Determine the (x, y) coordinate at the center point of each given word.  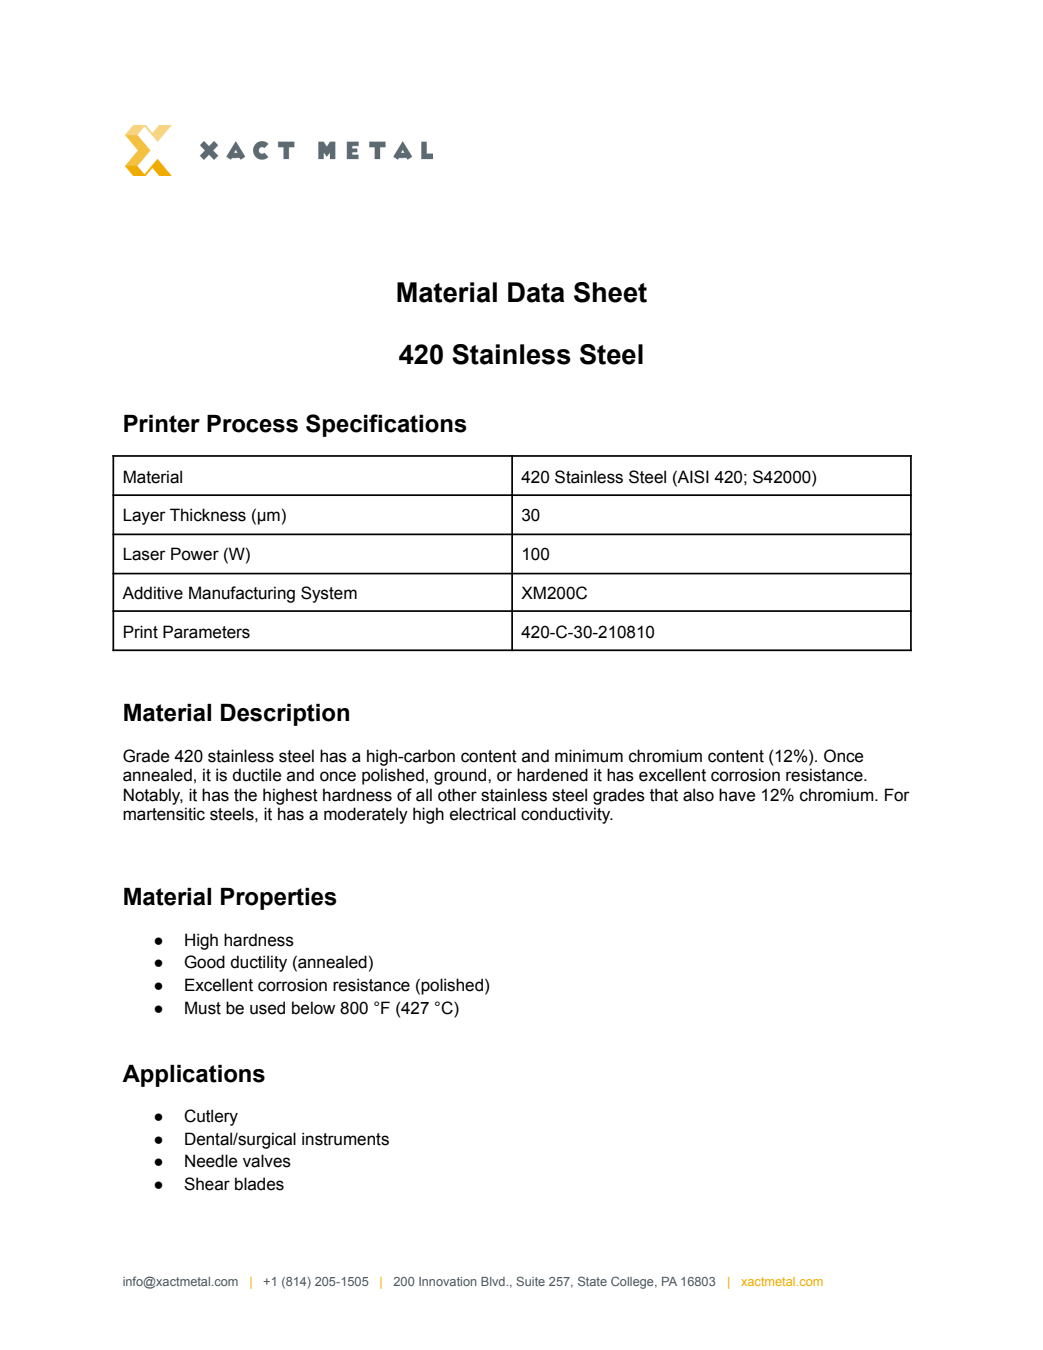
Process (252, 424)
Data (536, 292)
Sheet (610, 292)
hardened (552, 775)
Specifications (386, 425)
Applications (193, 1076)
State (592, 1281)
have (737, 795)
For (897, 795)
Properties (279, 899)
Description (285, 715)
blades (259, 1184)
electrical (483, 814)
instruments (345, 1139)
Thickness (208, 515)
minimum (589, 756)
